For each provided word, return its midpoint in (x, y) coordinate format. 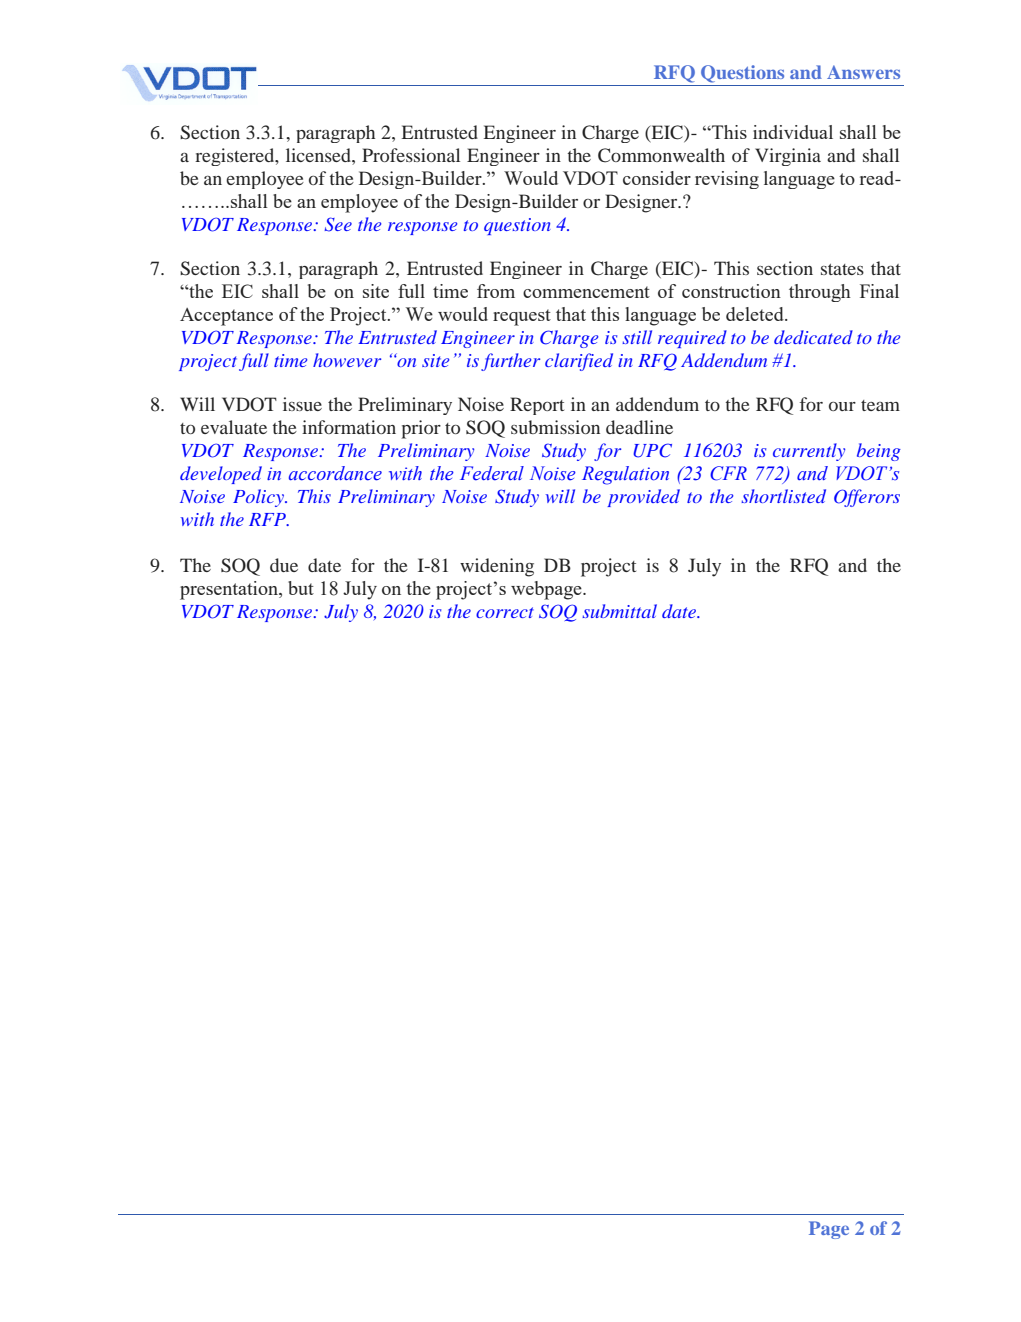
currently (809, 452)
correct (505, 612)
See (338, 224)
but (301, 588)
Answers (863, 72)
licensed (319, 155)
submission (555, 427)
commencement (586, 292)
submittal (619, 611)
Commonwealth (661, 155)
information (349, 427)
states (842, 269)
